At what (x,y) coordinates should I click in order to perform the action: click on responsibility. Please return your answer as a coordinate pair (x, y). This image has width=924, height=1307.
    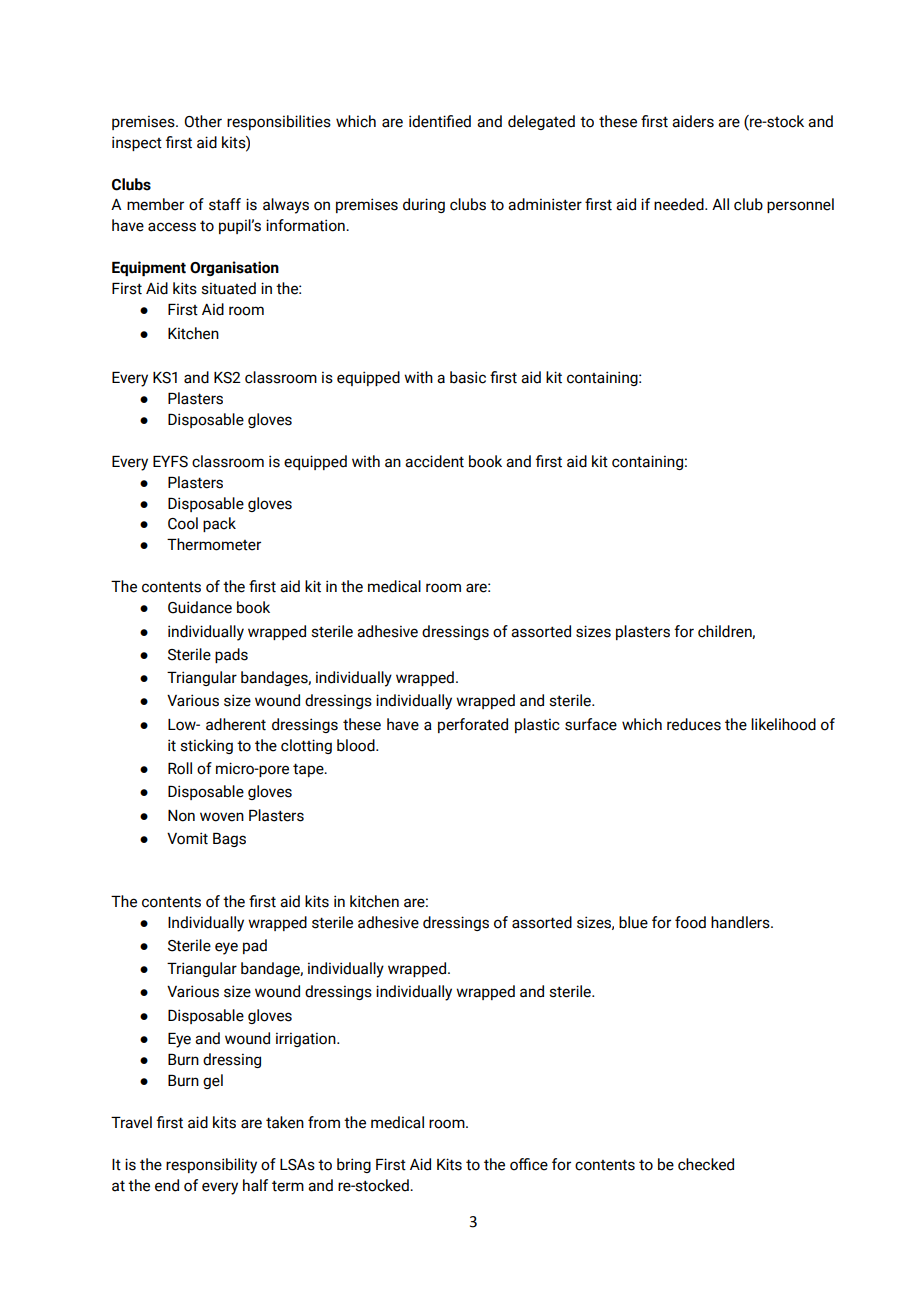
    Looking at the image, I should click on (211, 1166).
